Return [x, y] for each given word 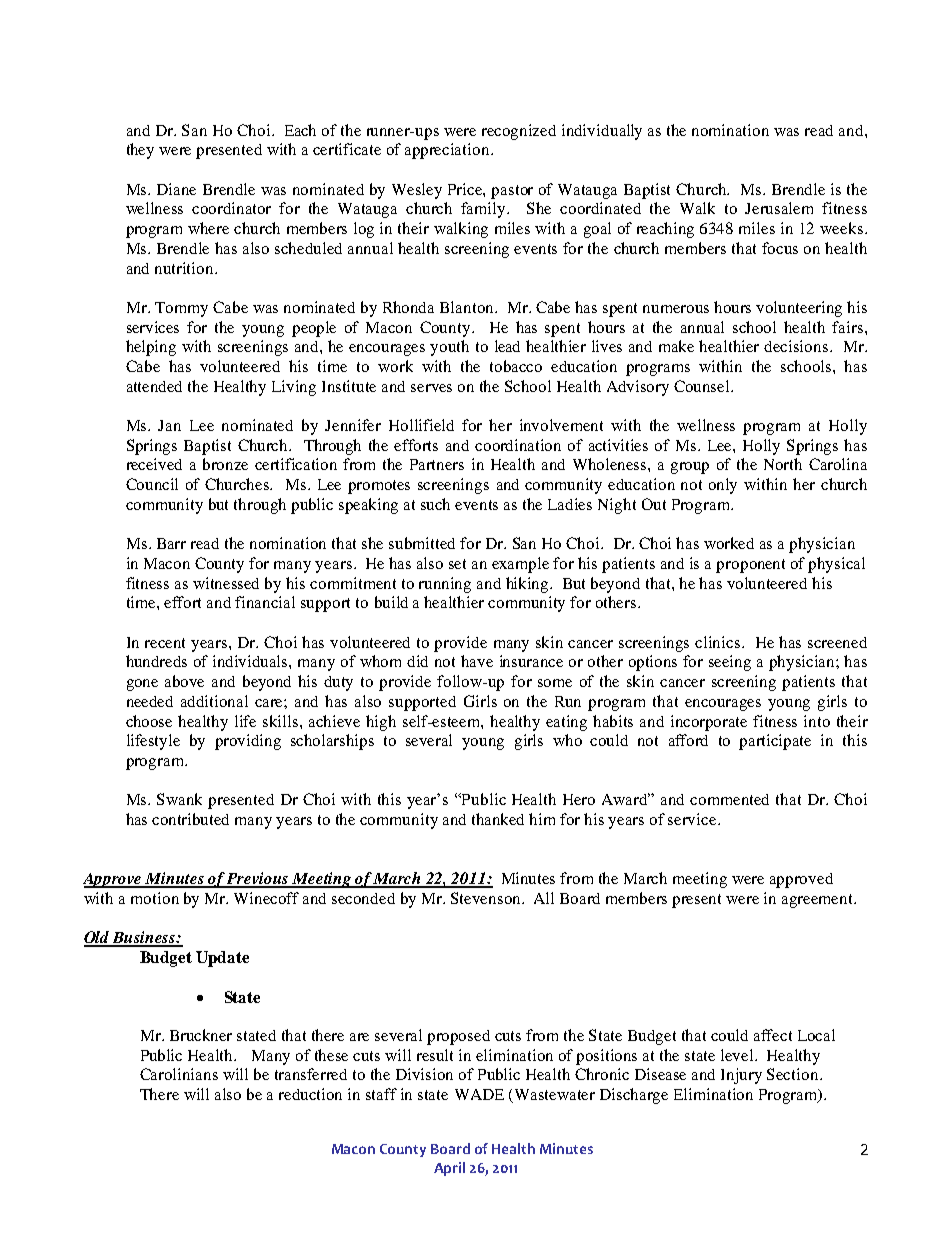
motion [155, 898]
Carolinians [179, 1074]
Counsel [703, 386]
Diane [176, 189]
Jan [169, 425]
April [449, 1169]
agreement [819, 901]
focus [780, 248]
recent [165, 643]
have [477, 661]
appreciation [448, 151]
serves [431, 388]
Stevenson [487, 898]
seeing [730, 663]
